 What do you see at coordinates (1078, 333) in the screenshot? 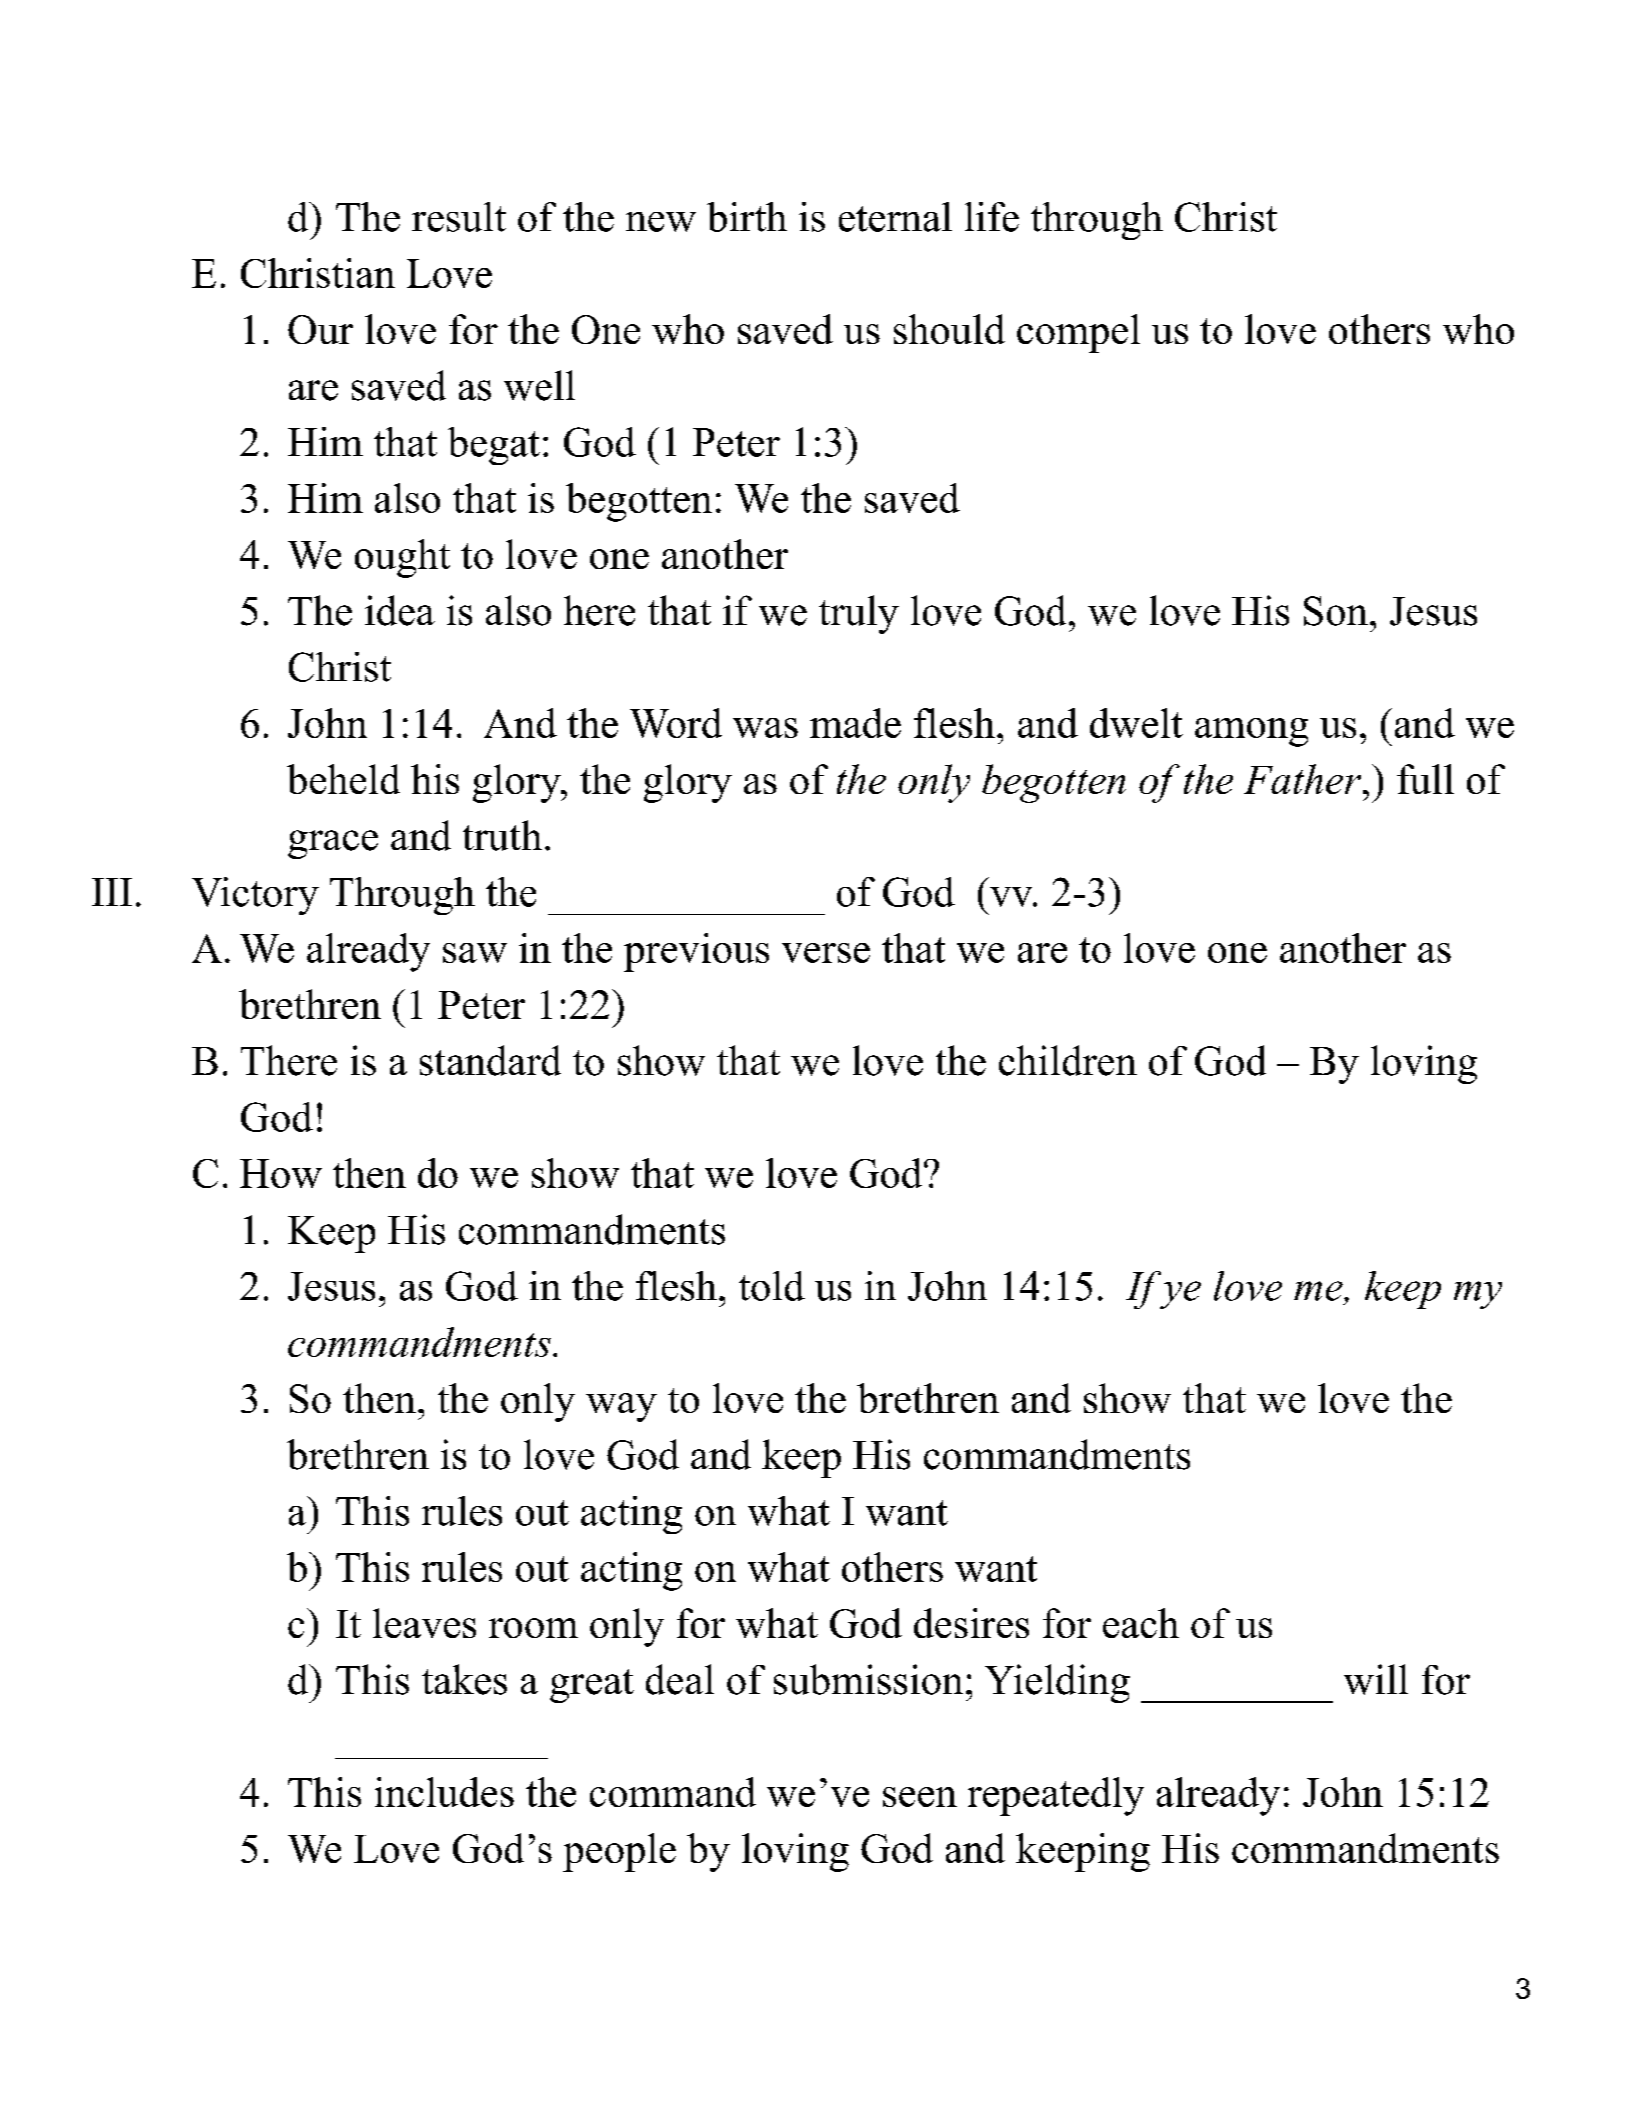
I see `compel` at bounding box center [1078, 333].
